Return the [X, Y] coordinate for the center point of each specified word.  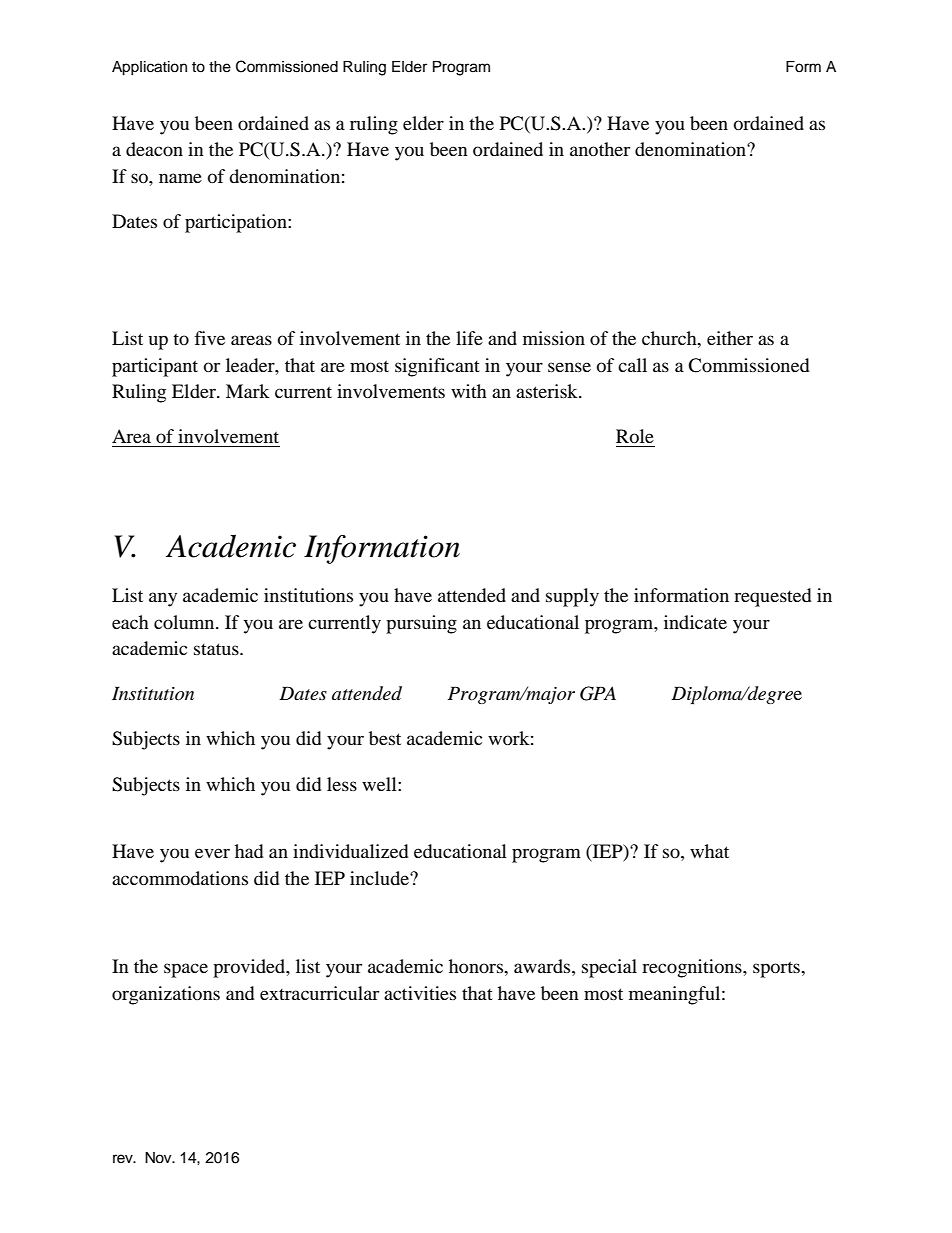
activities [420, 993]
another [600, 149]
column [185, 622]
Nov [159, 1158]
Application [149, 68]
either [730, 338]
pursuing [421, 624]
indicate [695, 622]
